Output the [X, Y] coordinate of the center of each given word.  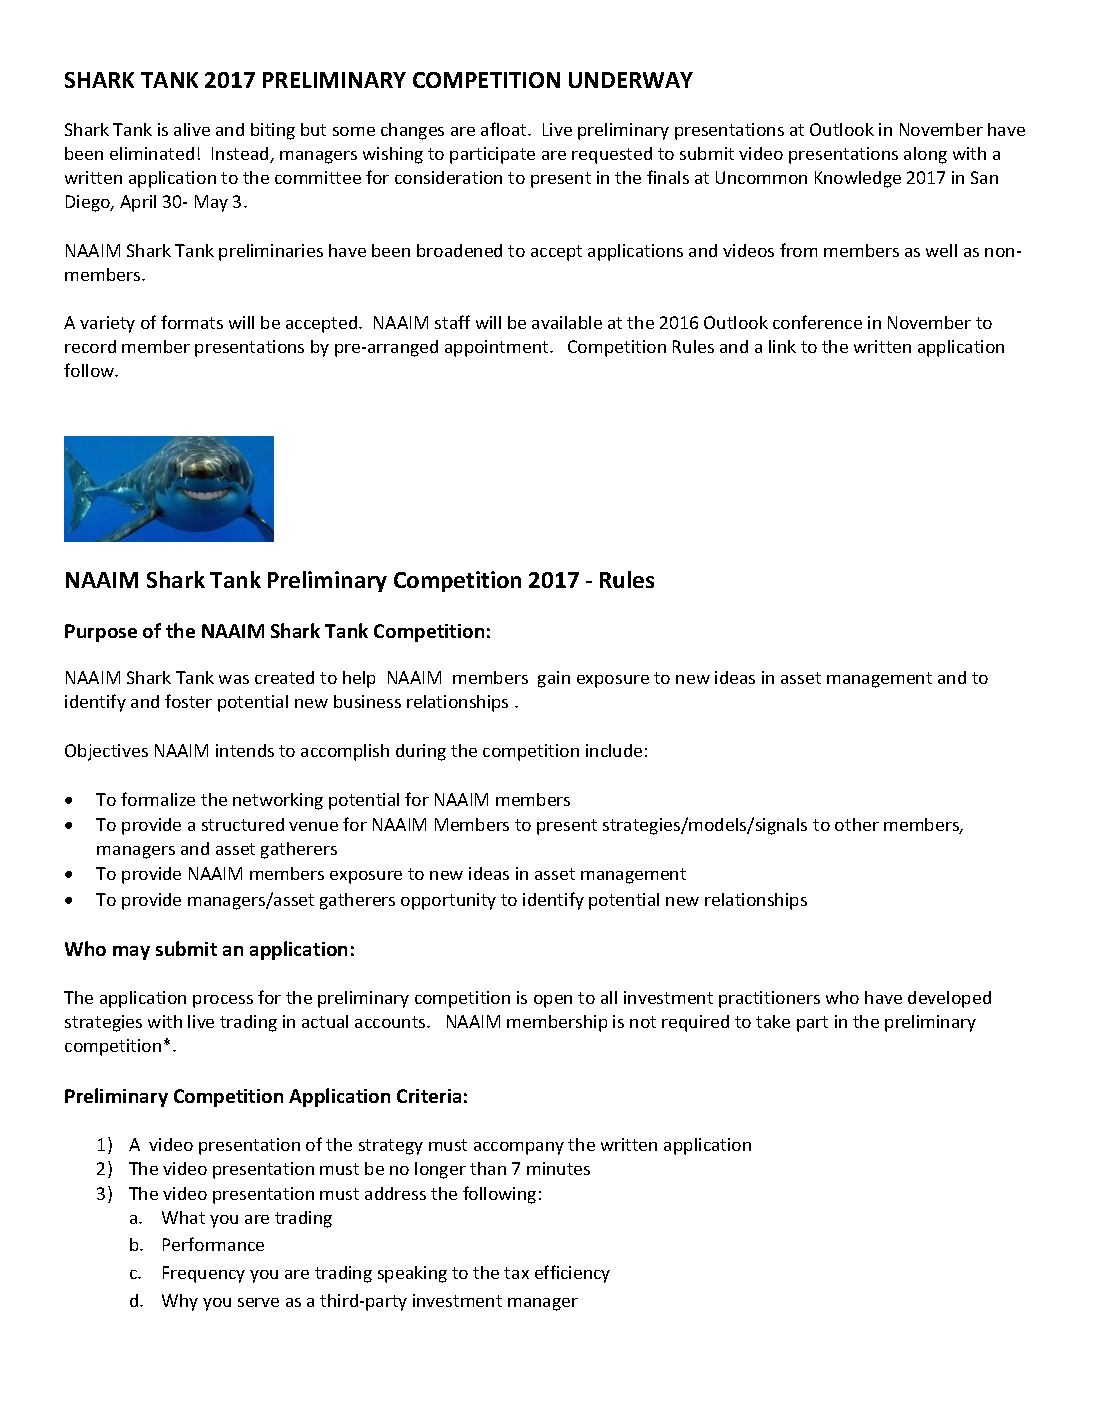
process [223, 1001]
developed [949, 999]
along [925, 155]
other [857, 824]
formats [192, 322]
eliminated [152, 153]
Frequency [204, 1274]
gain [554, 679]
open [553, 1001]
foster [188, 701]
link [782, 346]
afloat [505, 129]
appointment [498, 348]
